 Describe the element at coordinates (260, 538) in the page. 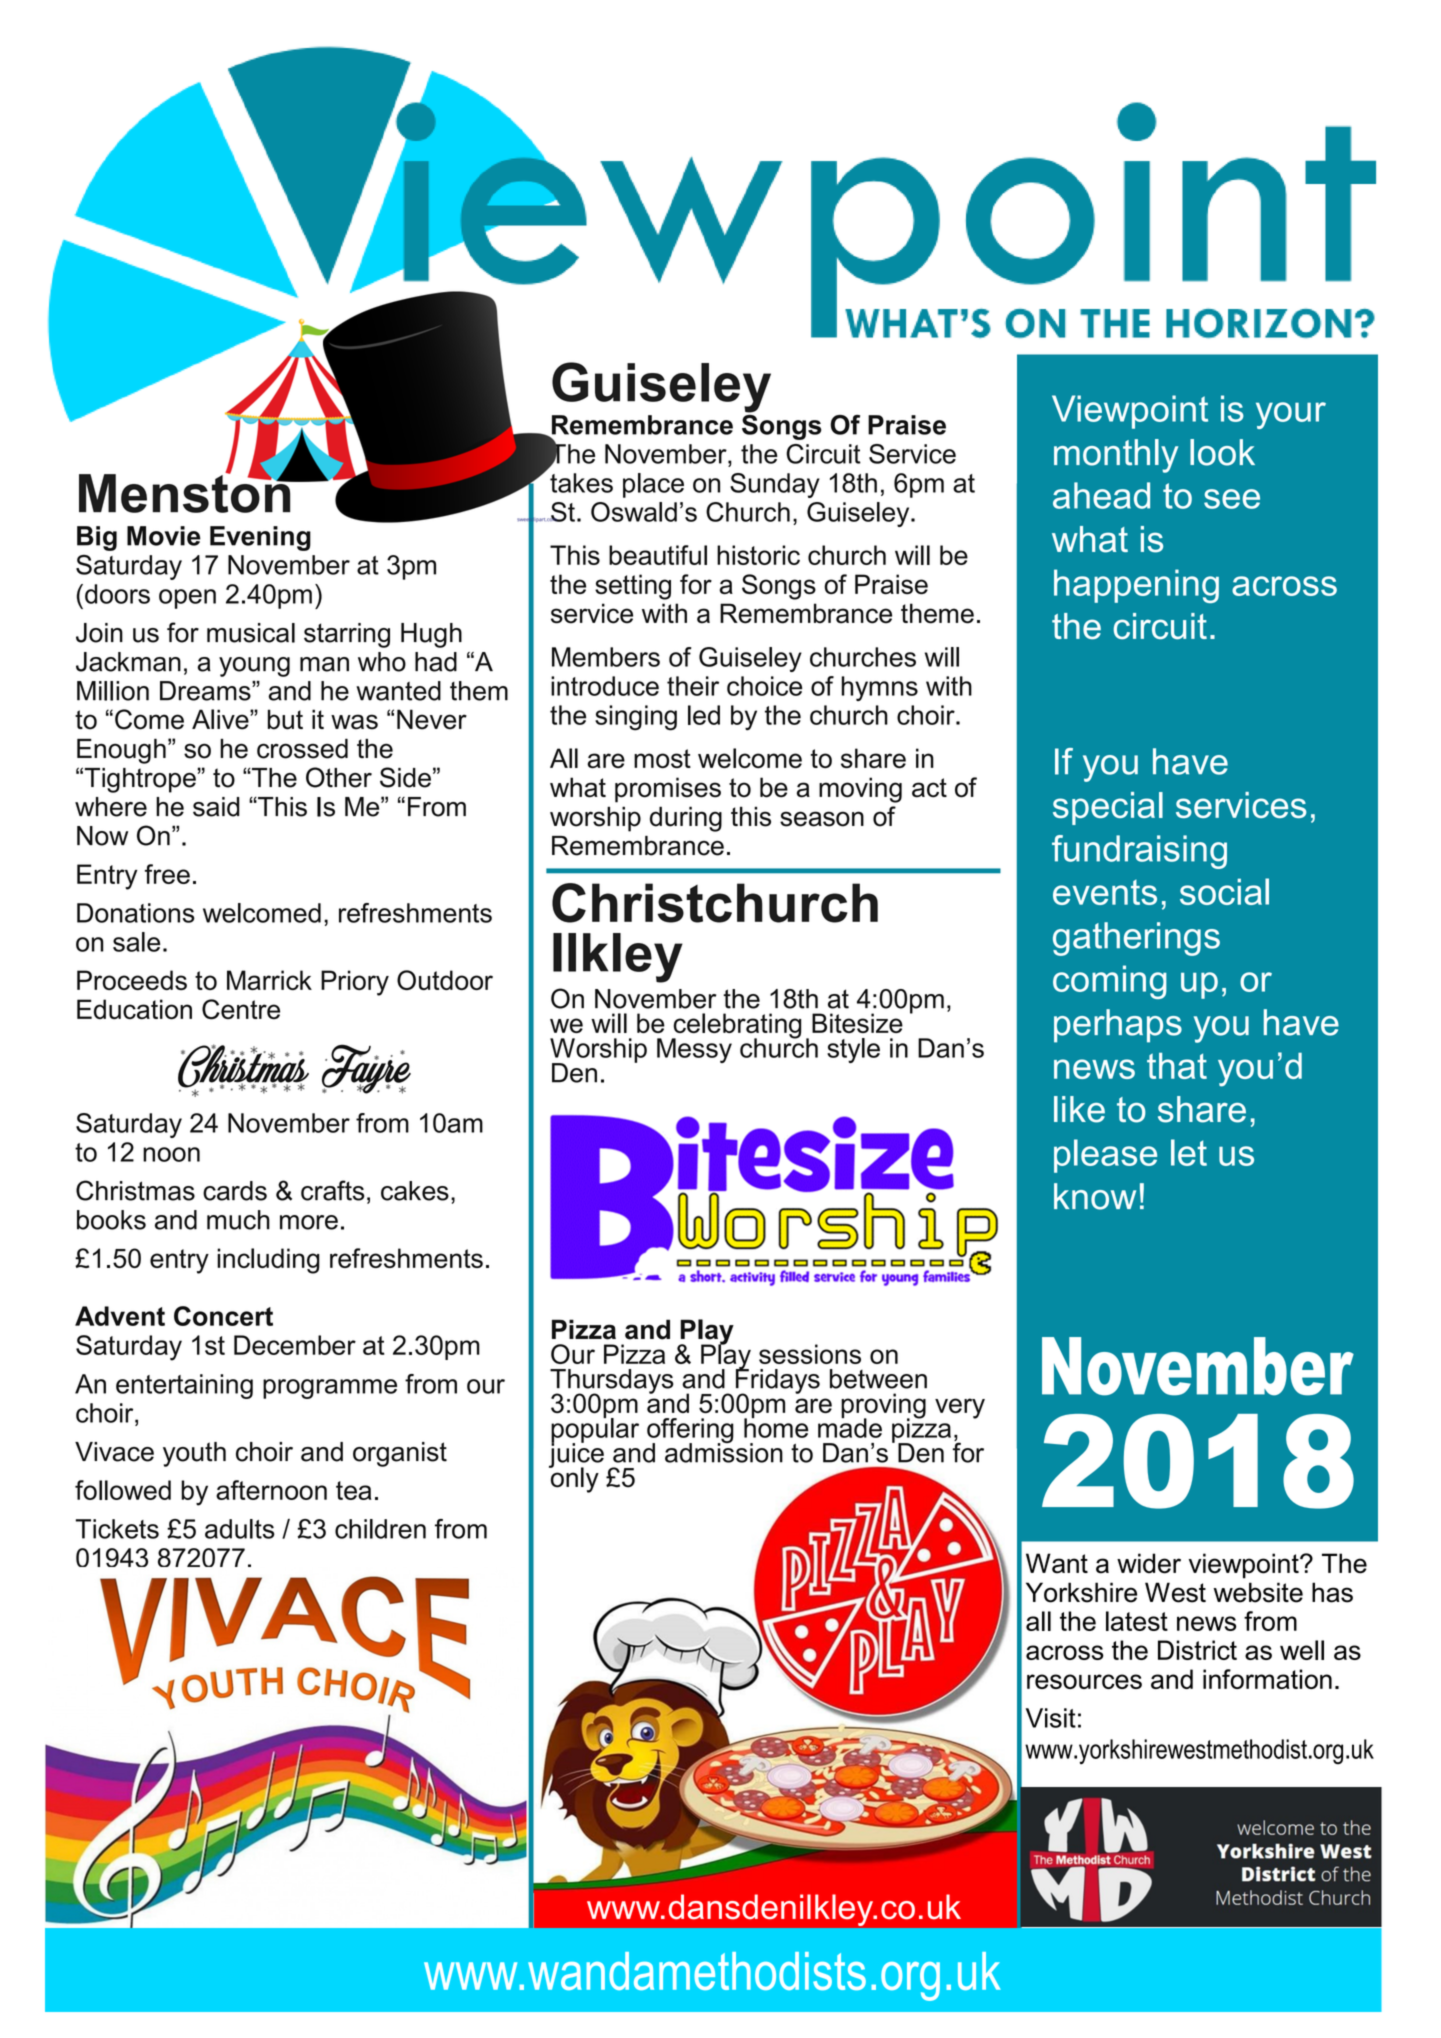

I see `Evening` at that location.
